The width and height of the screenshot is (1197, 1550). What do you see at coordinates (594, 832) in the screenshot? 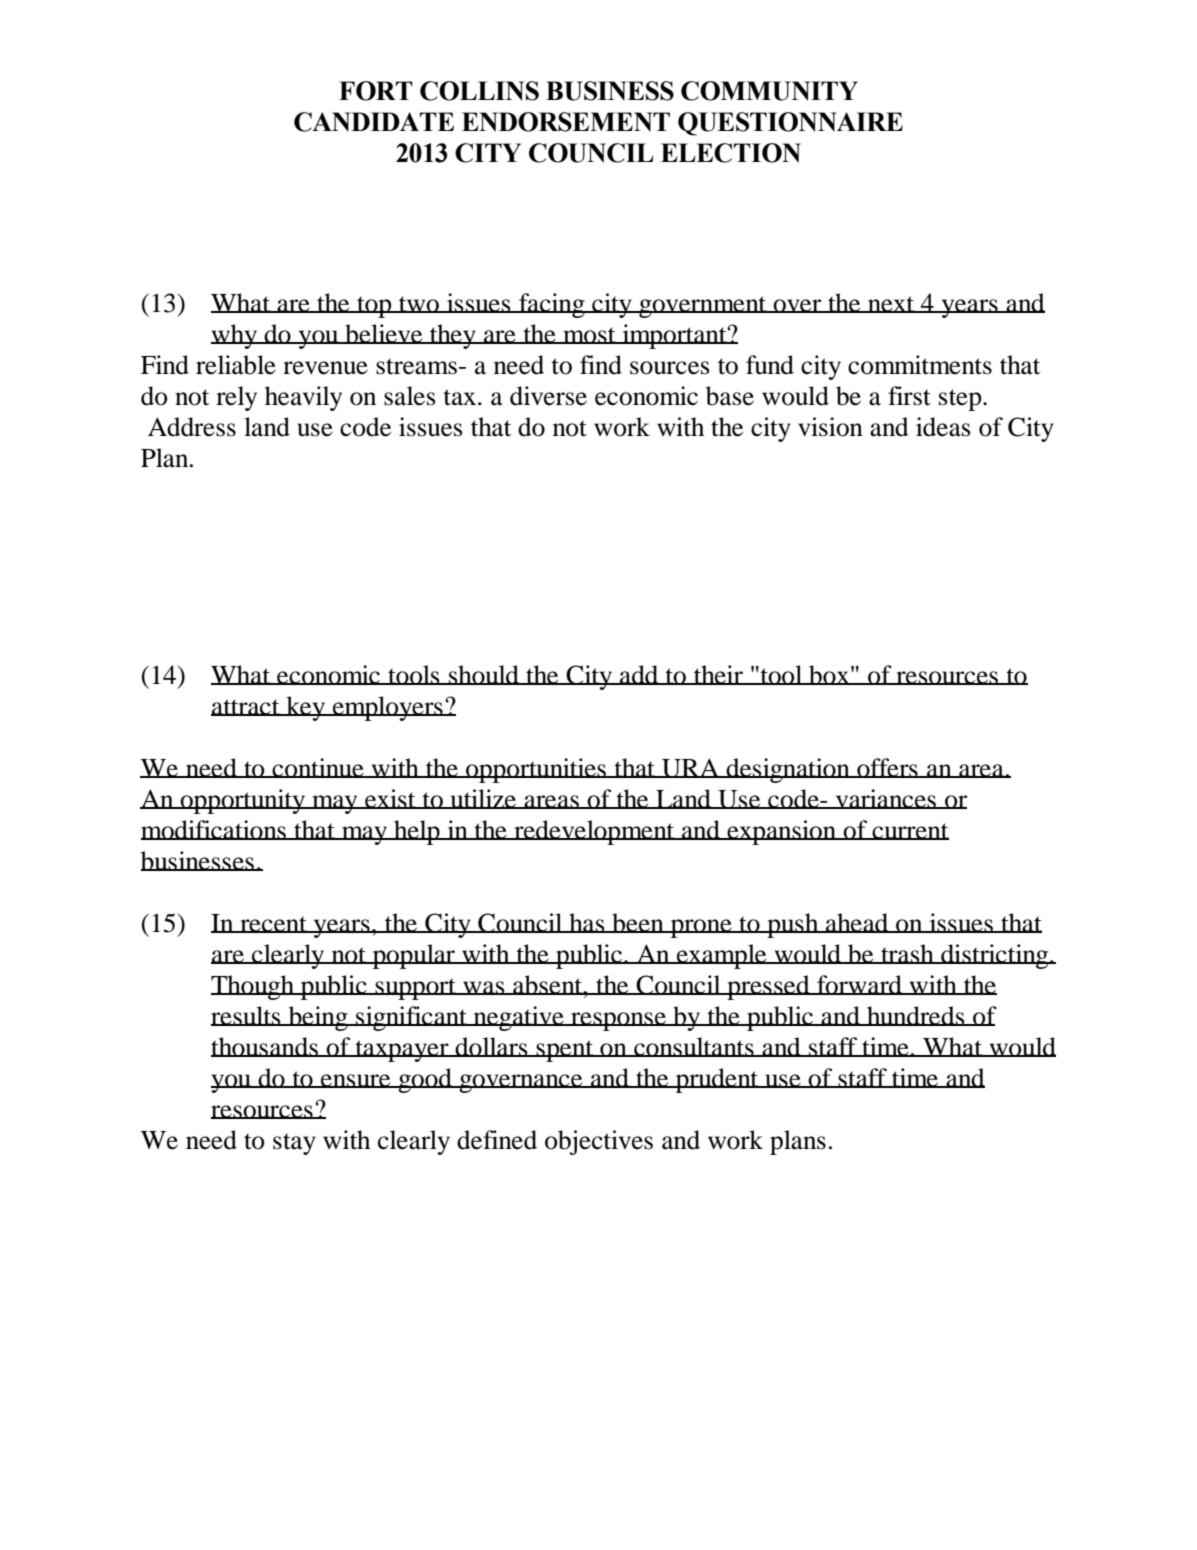
I see `redevelopment` at bounding box center [594, 832].
